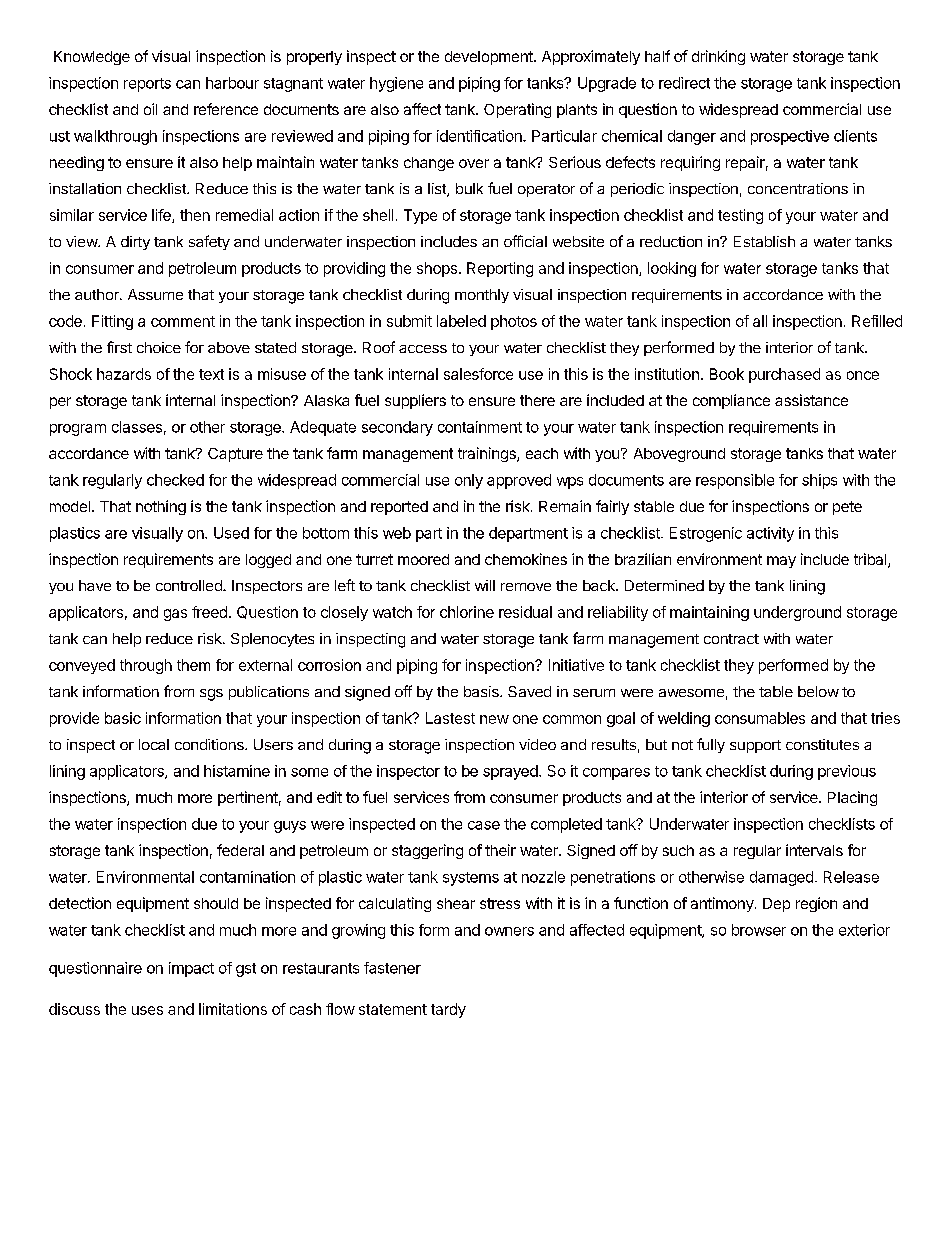 The width and height of the screenshot is (952, 1233). Describe the element at coordinates (423, 559) in the screenshot. I see `moored` at that location.
